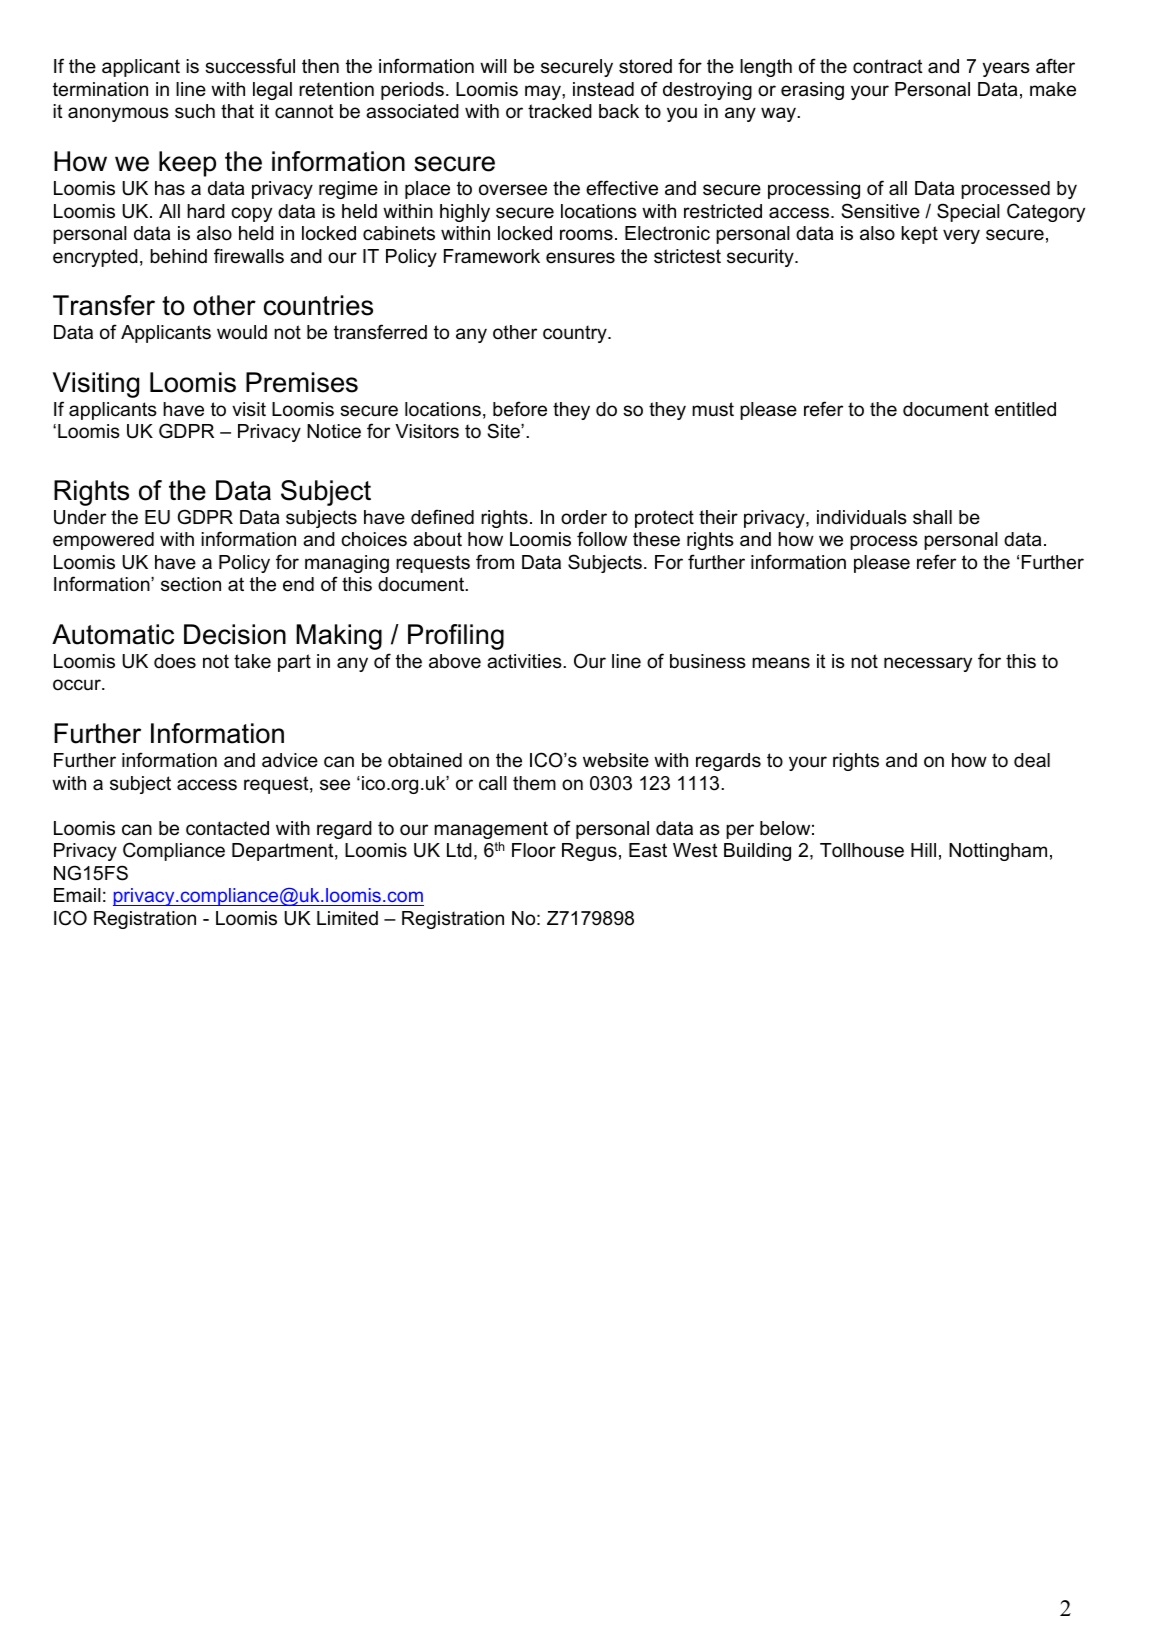 The image size is (1166, 1649). What do you see at coordinates (290, 760) in the screenshot?
I see `advice` at bounding box center [290, 760].
